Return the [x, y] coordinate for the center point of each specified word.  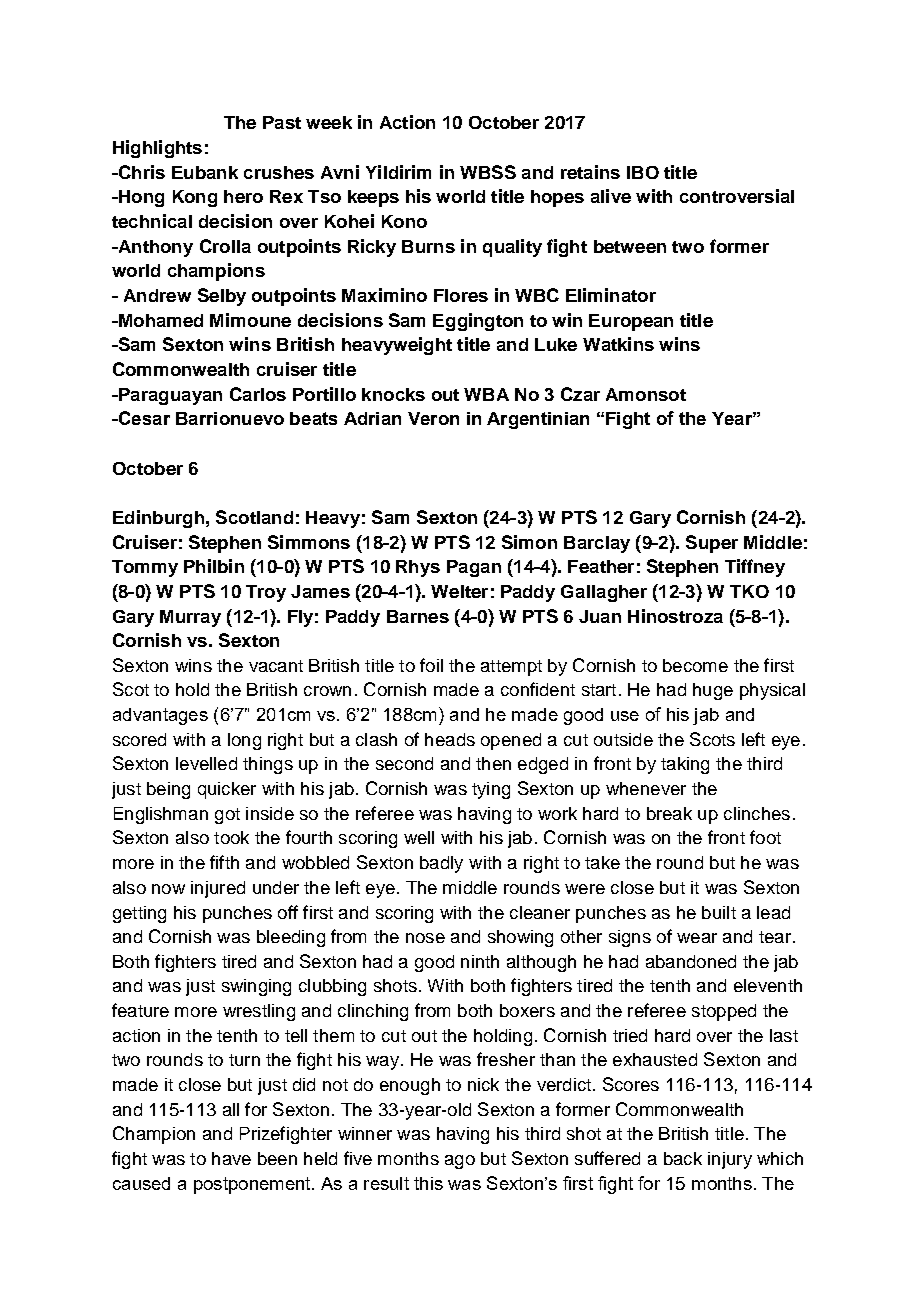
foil [431, 665]
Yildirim [398, 172]
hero [243, 196]
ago [460, 1162]
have [231, 1158]
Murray [190, 618]
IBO [643, 172]
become [695, 665]
